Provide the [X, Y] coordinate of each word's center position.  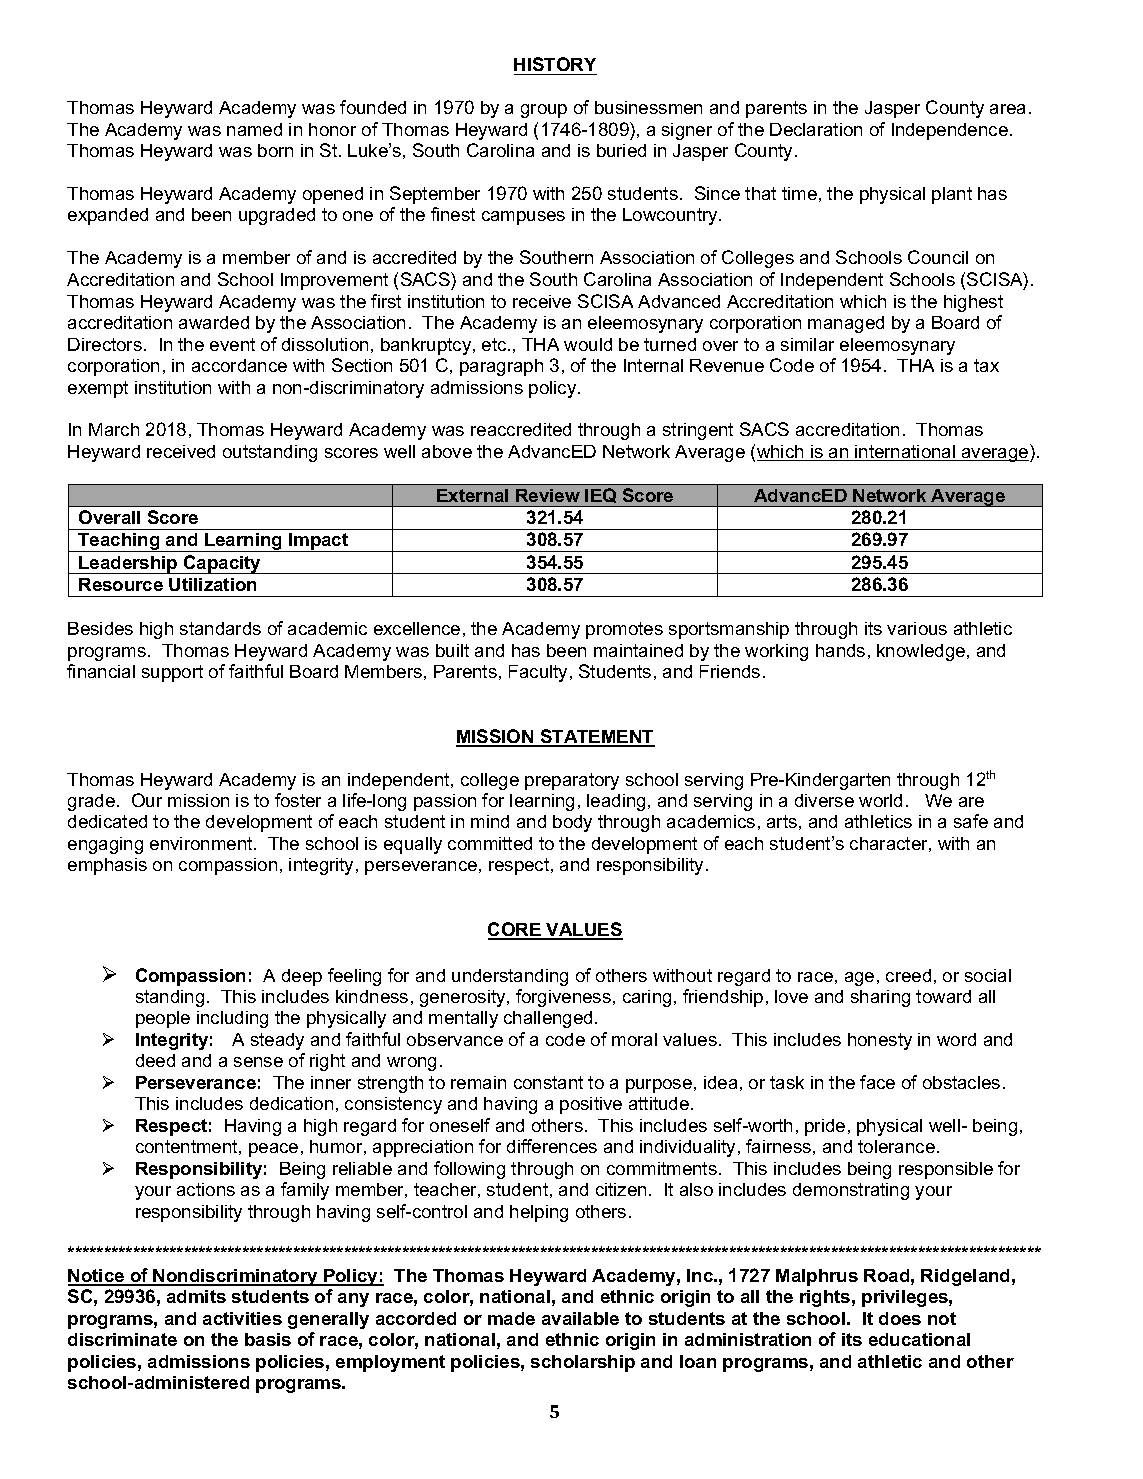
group [544, 111]
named [254, 129]
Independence [950, 131]
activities [242, 1318]
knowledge [922, 652]
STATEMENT [596, 737]
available [580, 1318]
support [172, 673]
